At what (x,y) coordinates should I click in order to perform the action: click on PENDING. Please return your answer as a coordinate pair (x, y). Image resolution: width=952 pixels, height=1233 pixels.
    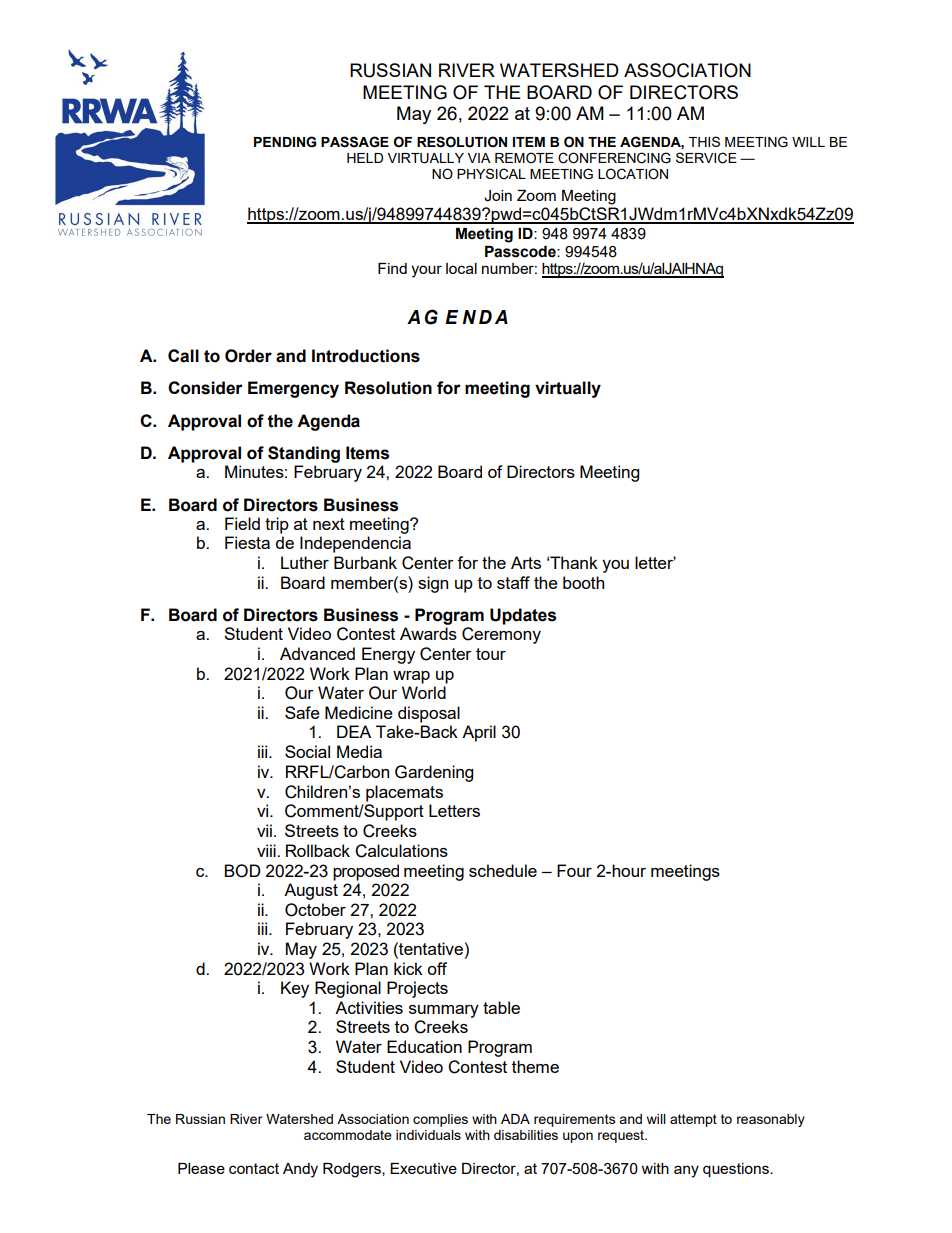
    Looking at the image, I should click on (285, 142).
